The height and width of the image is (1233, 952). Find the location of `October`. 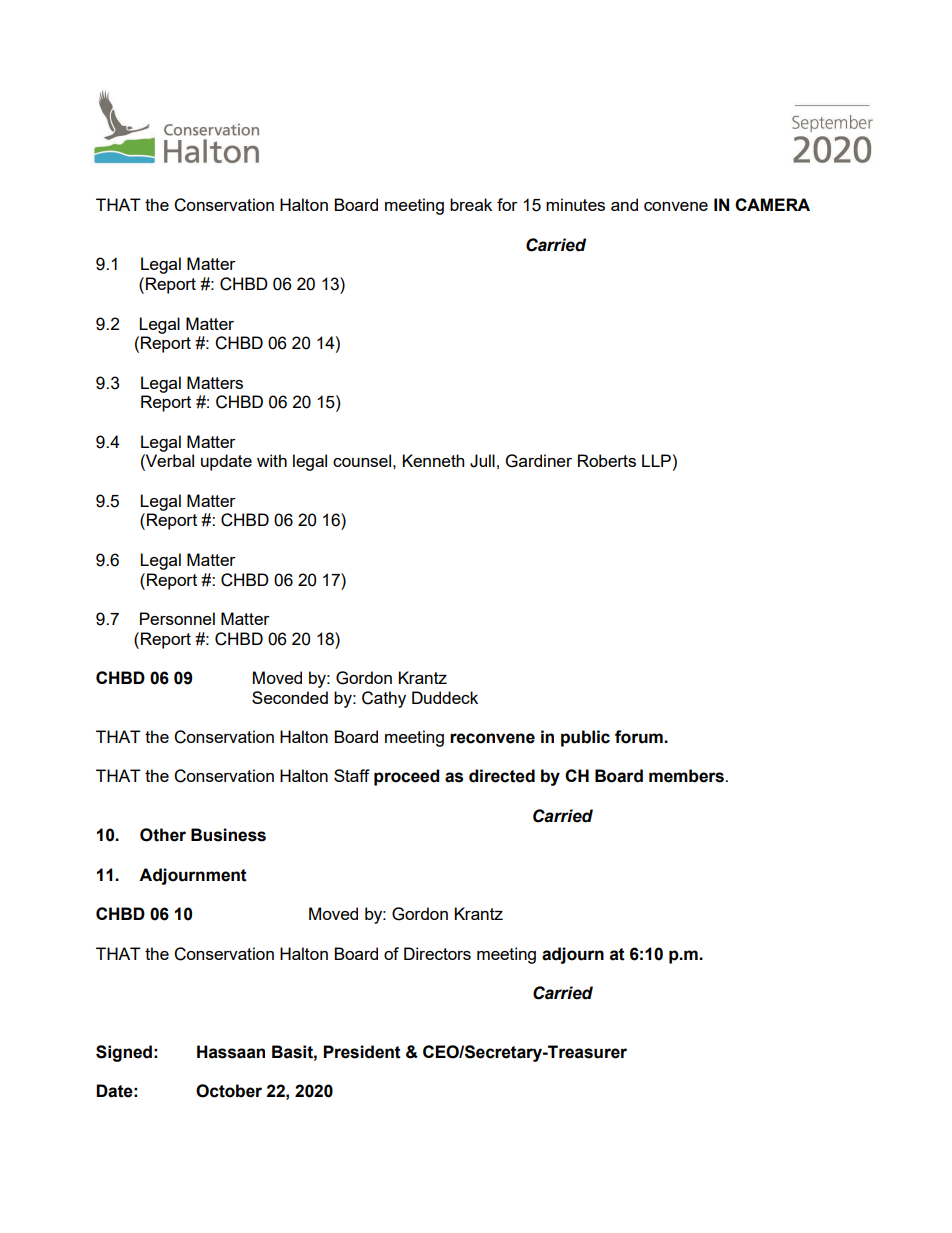

October is located at coordinates (229, 1091).
